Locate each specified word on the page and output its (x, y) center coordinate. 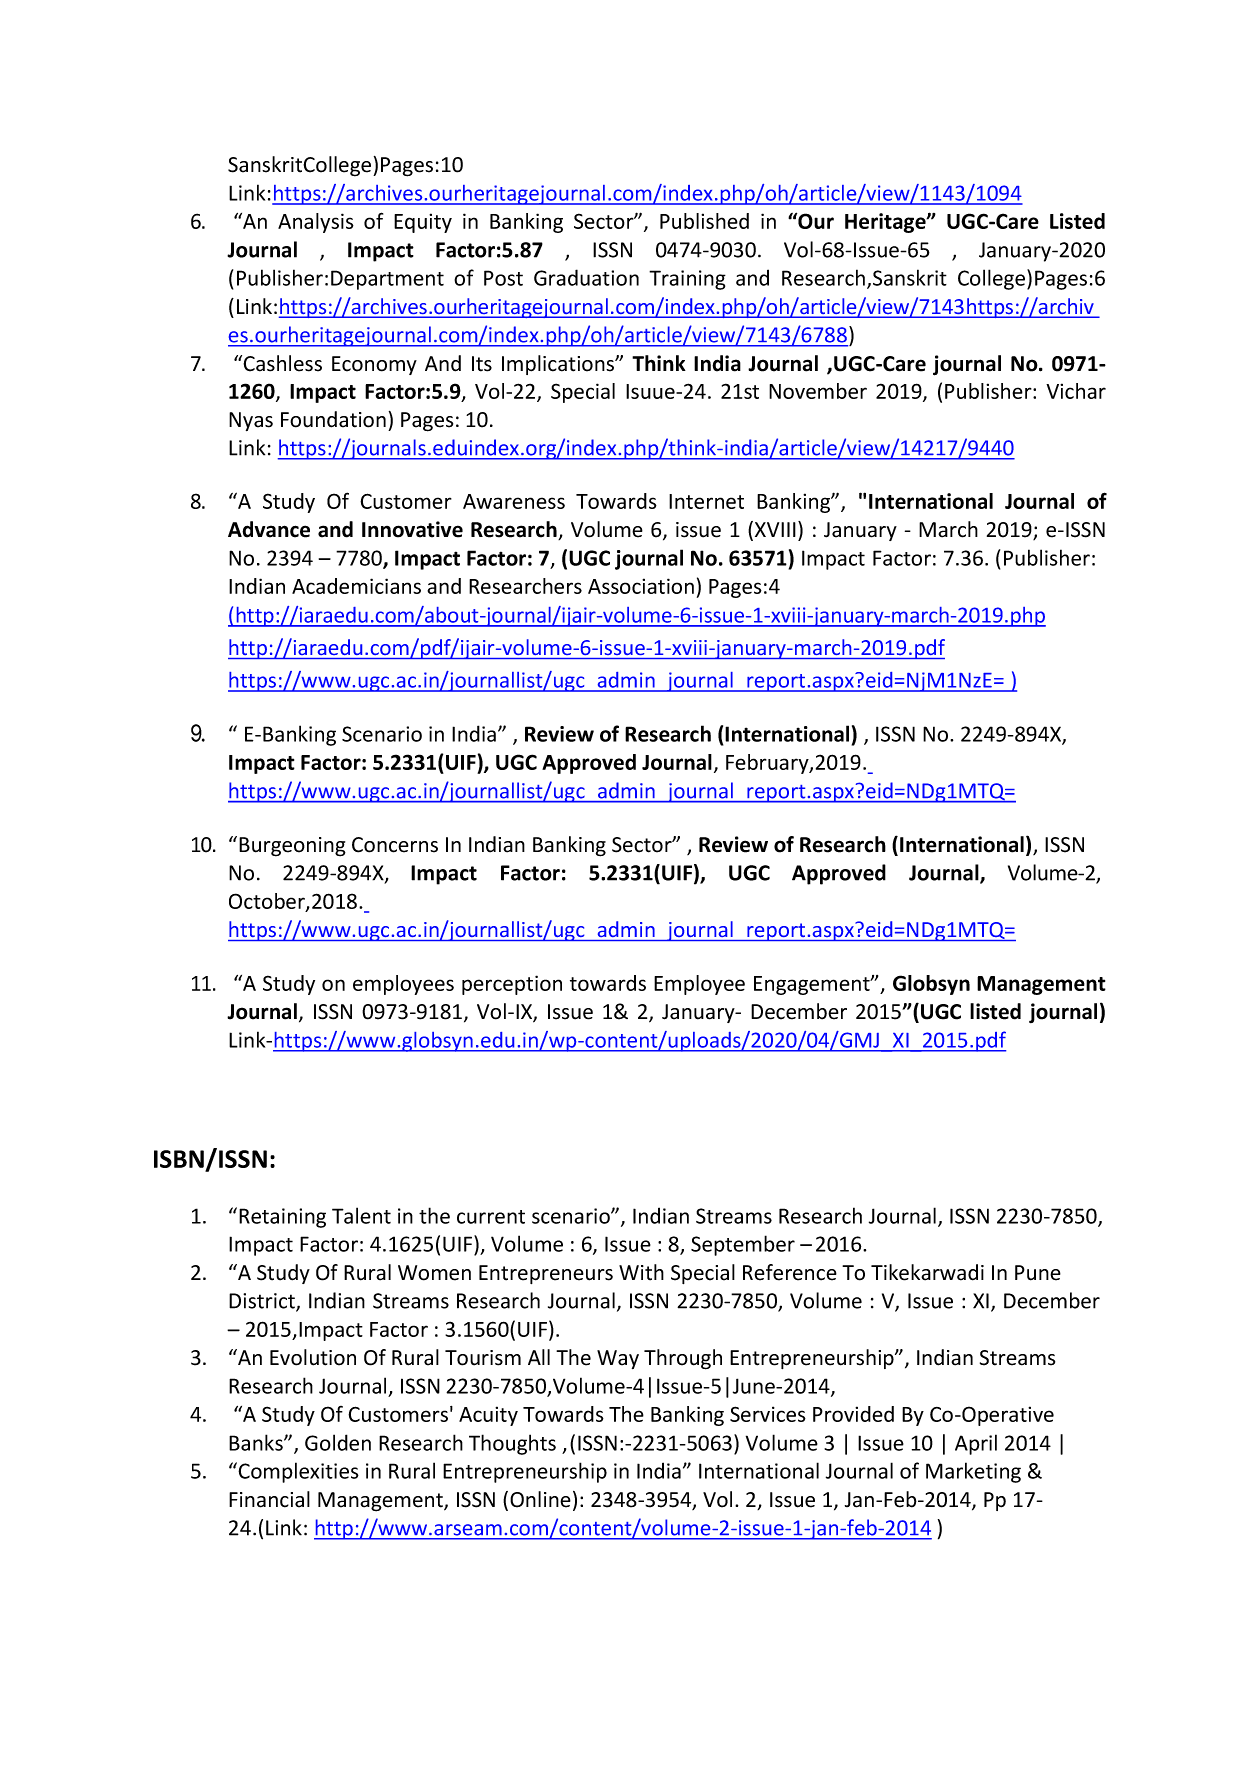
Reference (790, 1272)
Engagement (813, 985)
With (641, 1272)
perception (512, 985)
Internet (706, 501)
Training (687, 280)
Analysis (316, 223)
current (491, 1217)
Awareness (514, 501)
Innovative (412, 529)
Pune (1038, 1273)
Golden (338, 1442)
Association (641, 586)
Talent (361, 1215)
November (818, 391)
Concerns (395, 845)
